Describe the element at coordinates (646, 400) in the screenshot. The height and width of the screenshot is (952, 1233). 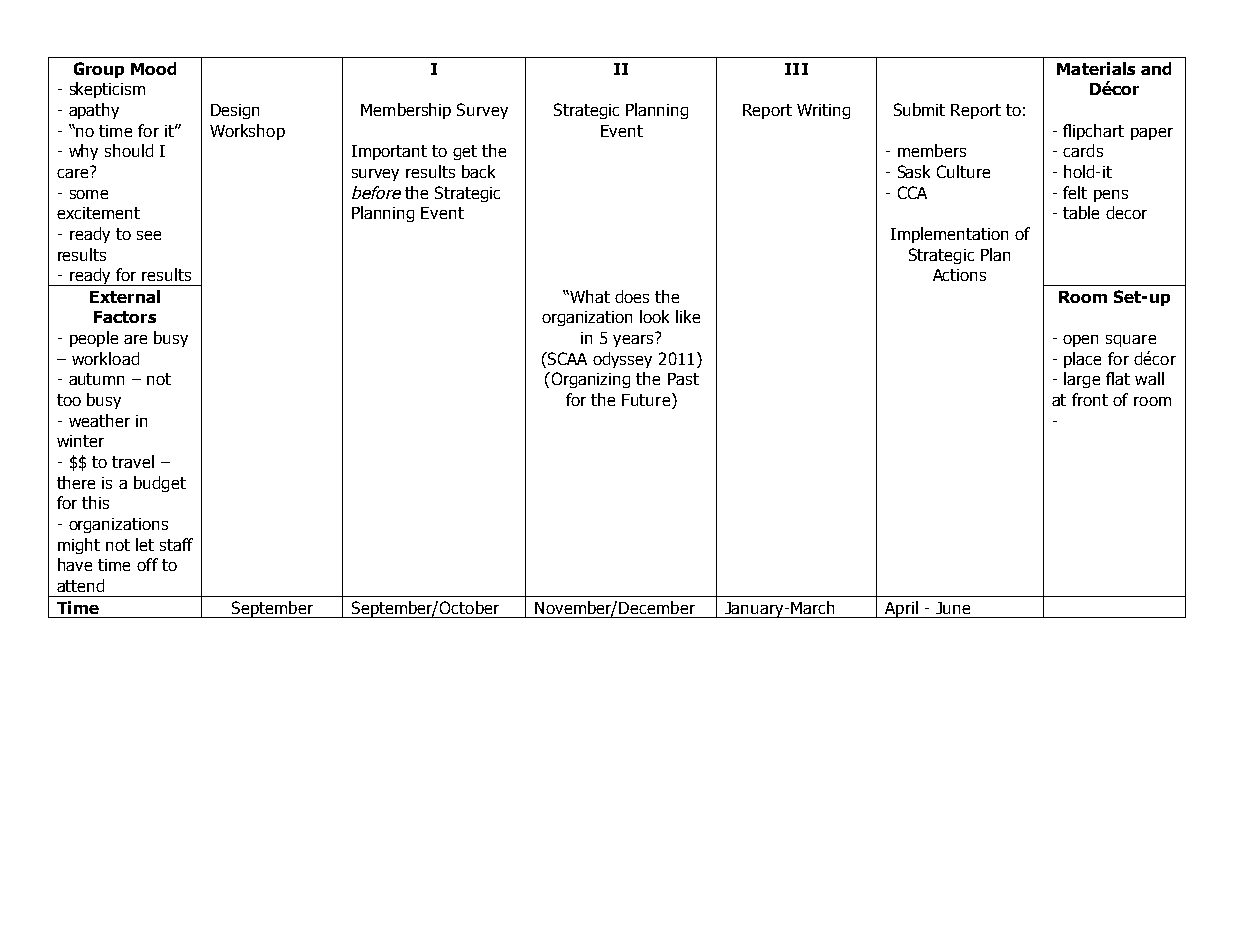
I see `Future` at that location.
